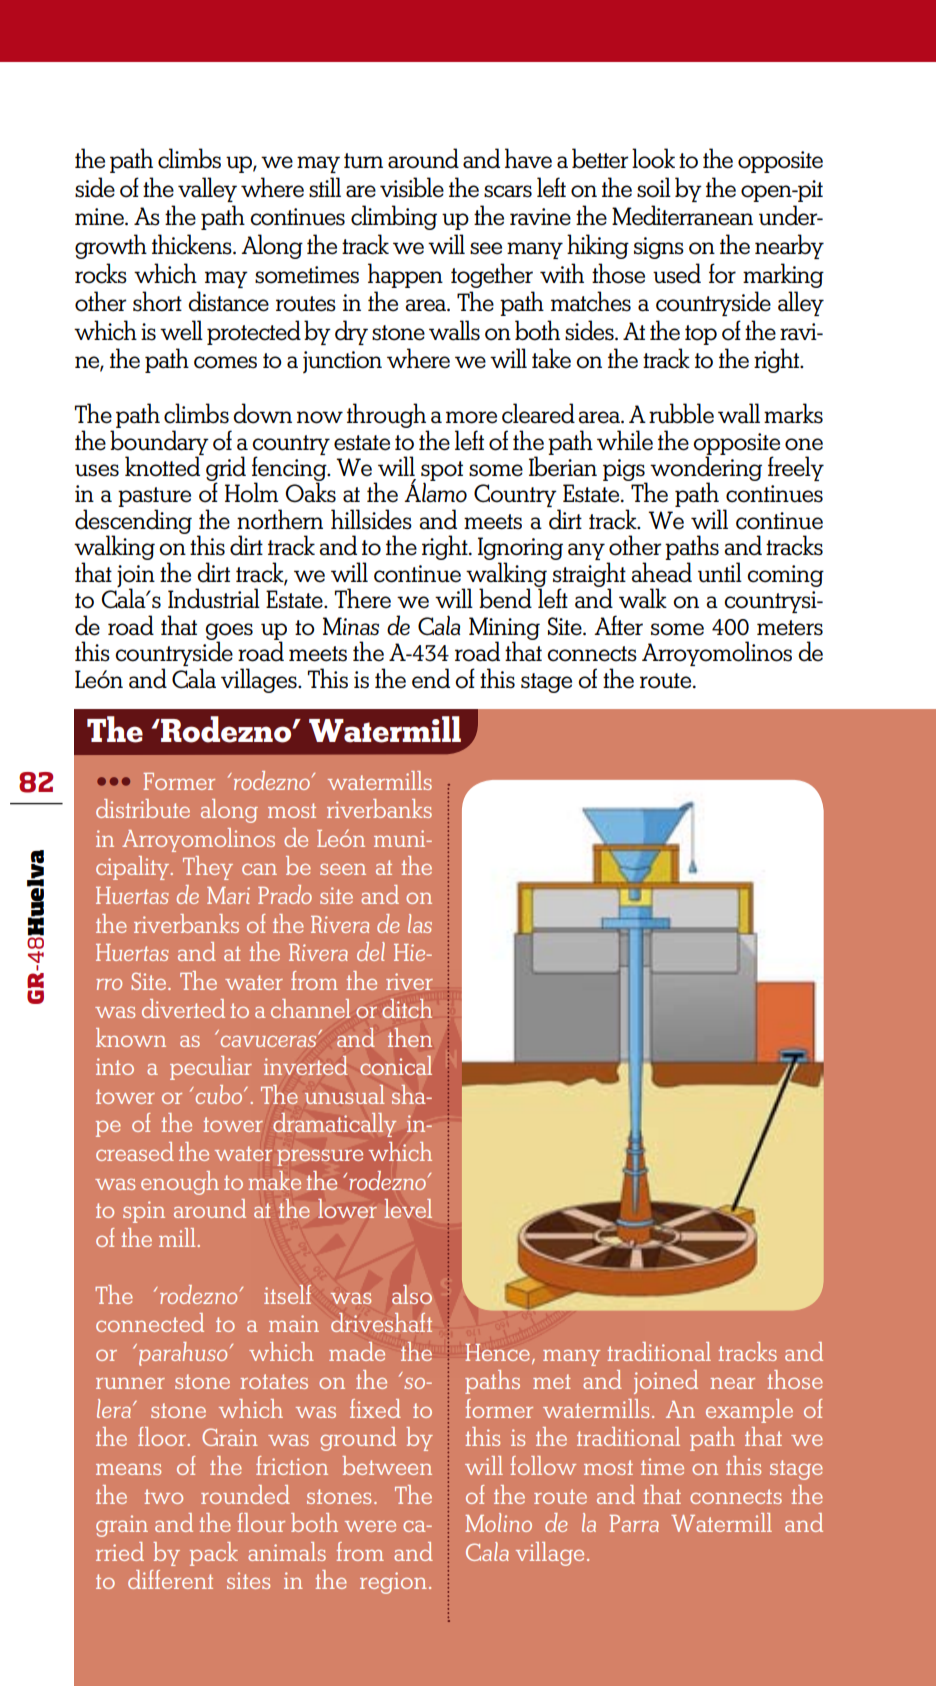 The width and height of the screenshot is (936, 1686). What do you see at coordinates (100, 217) in the screenshot?
I see `mine` at bounding box center [100, 217].
